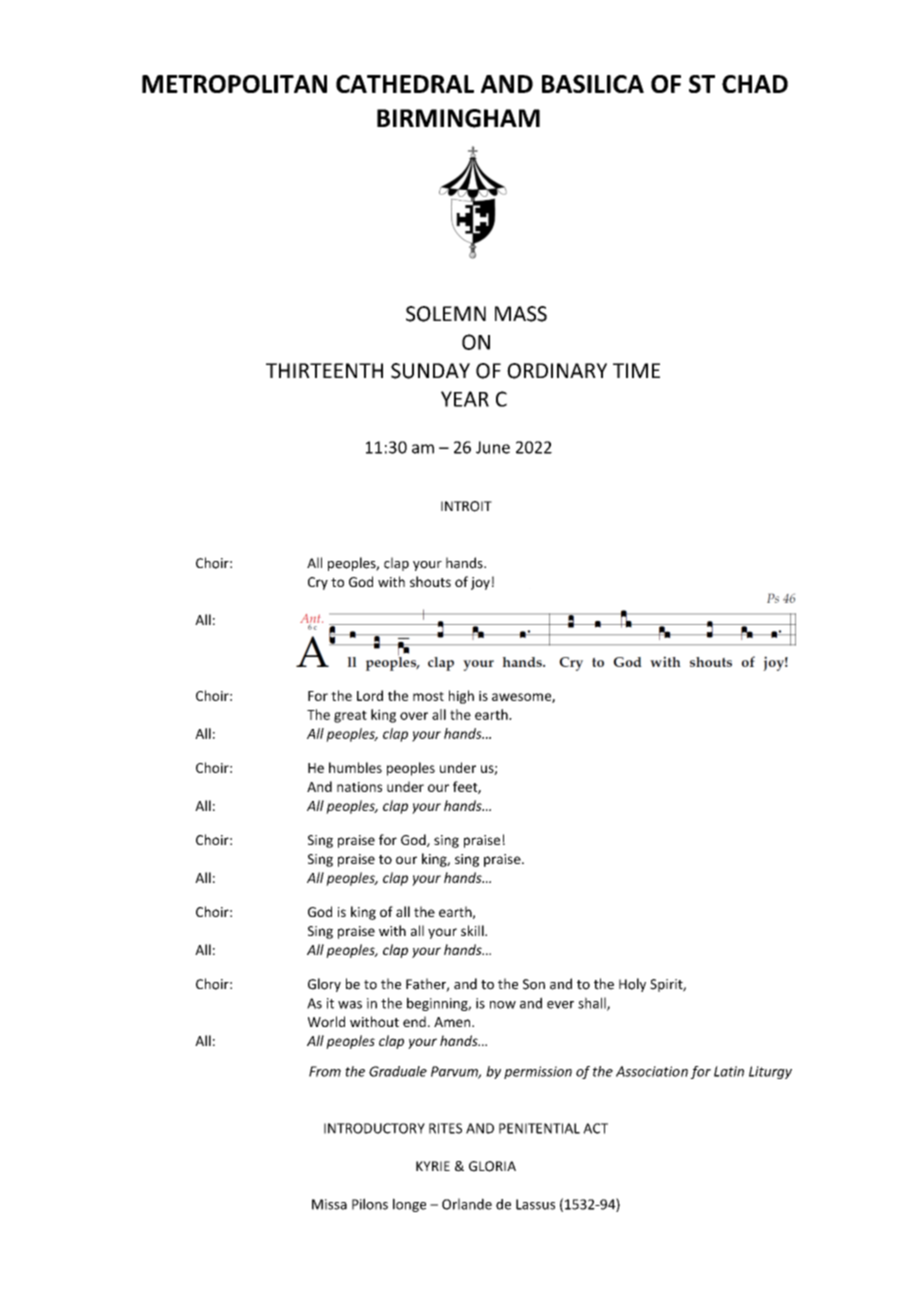 This screenshot has height=1308, width=924. What do you see at coordinates (458, 118) in the screenshot?
I see `BIRMINGHAM` at bounding box center [458, 118].
